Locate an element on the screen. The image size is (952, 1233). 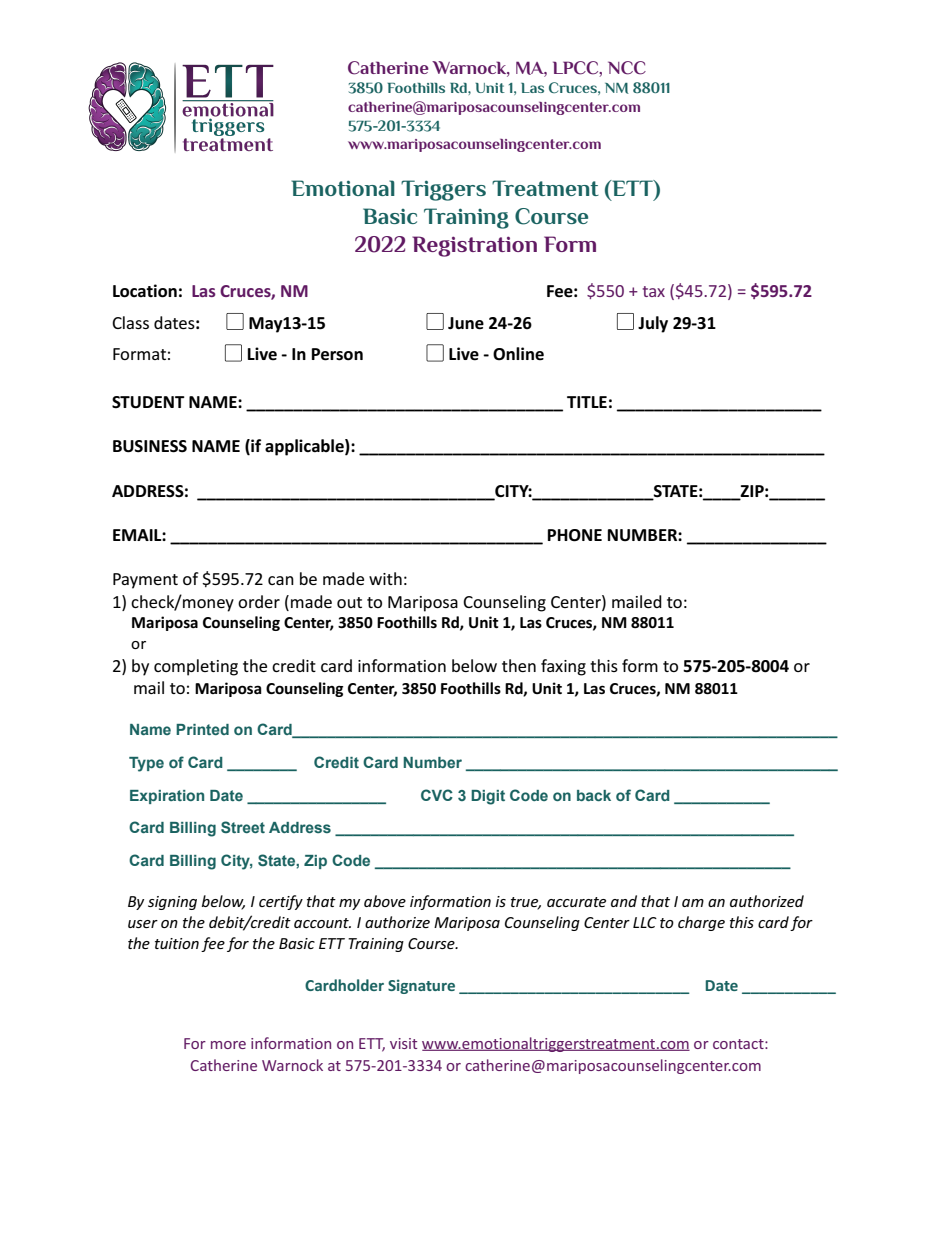
more is located at coordinates (228, 1045).
